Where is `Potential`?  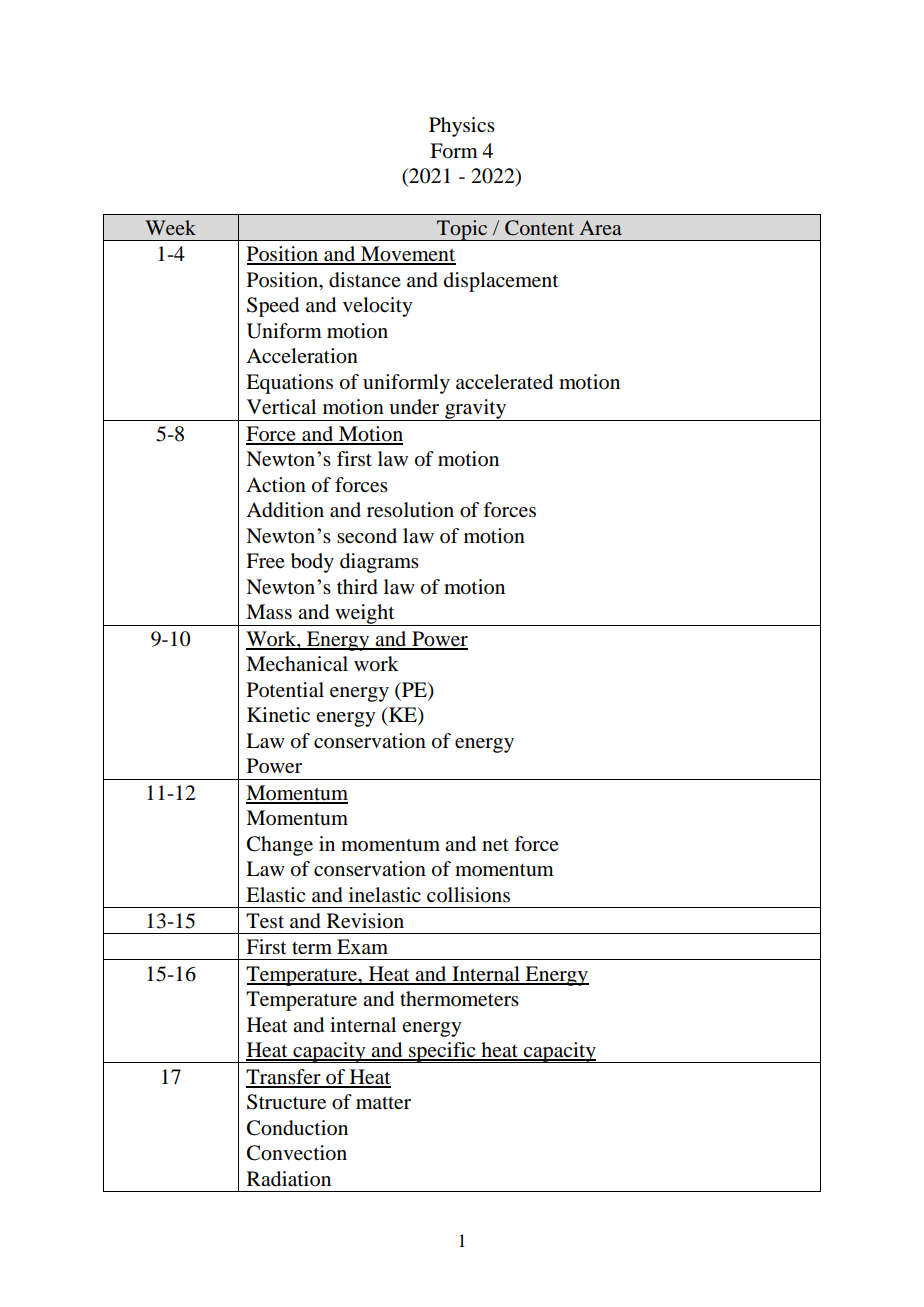
Potential is located at coordinates (285, 690).
